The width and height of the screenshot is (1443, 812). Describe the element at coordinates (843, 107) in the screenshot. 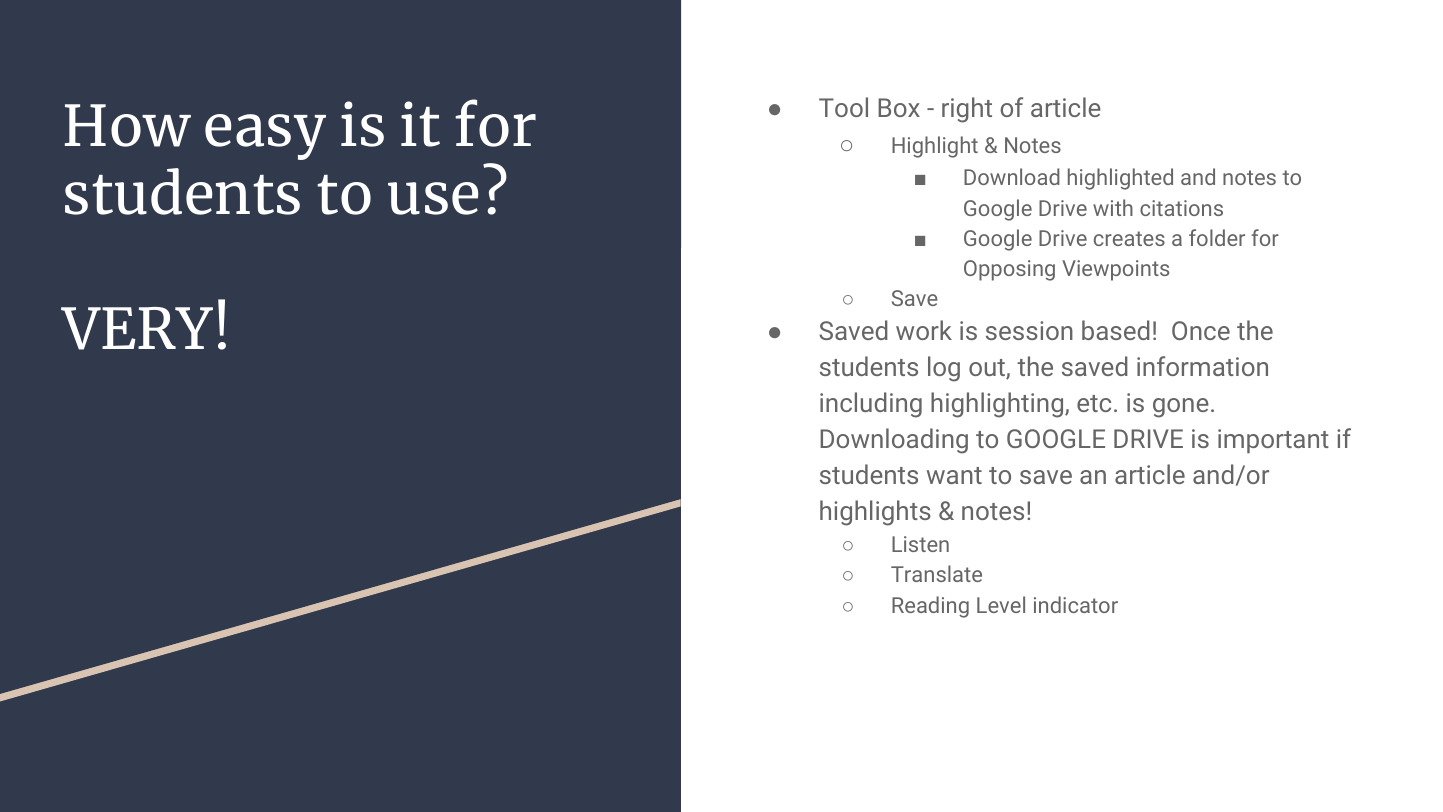

I see `Tool` at that location.
